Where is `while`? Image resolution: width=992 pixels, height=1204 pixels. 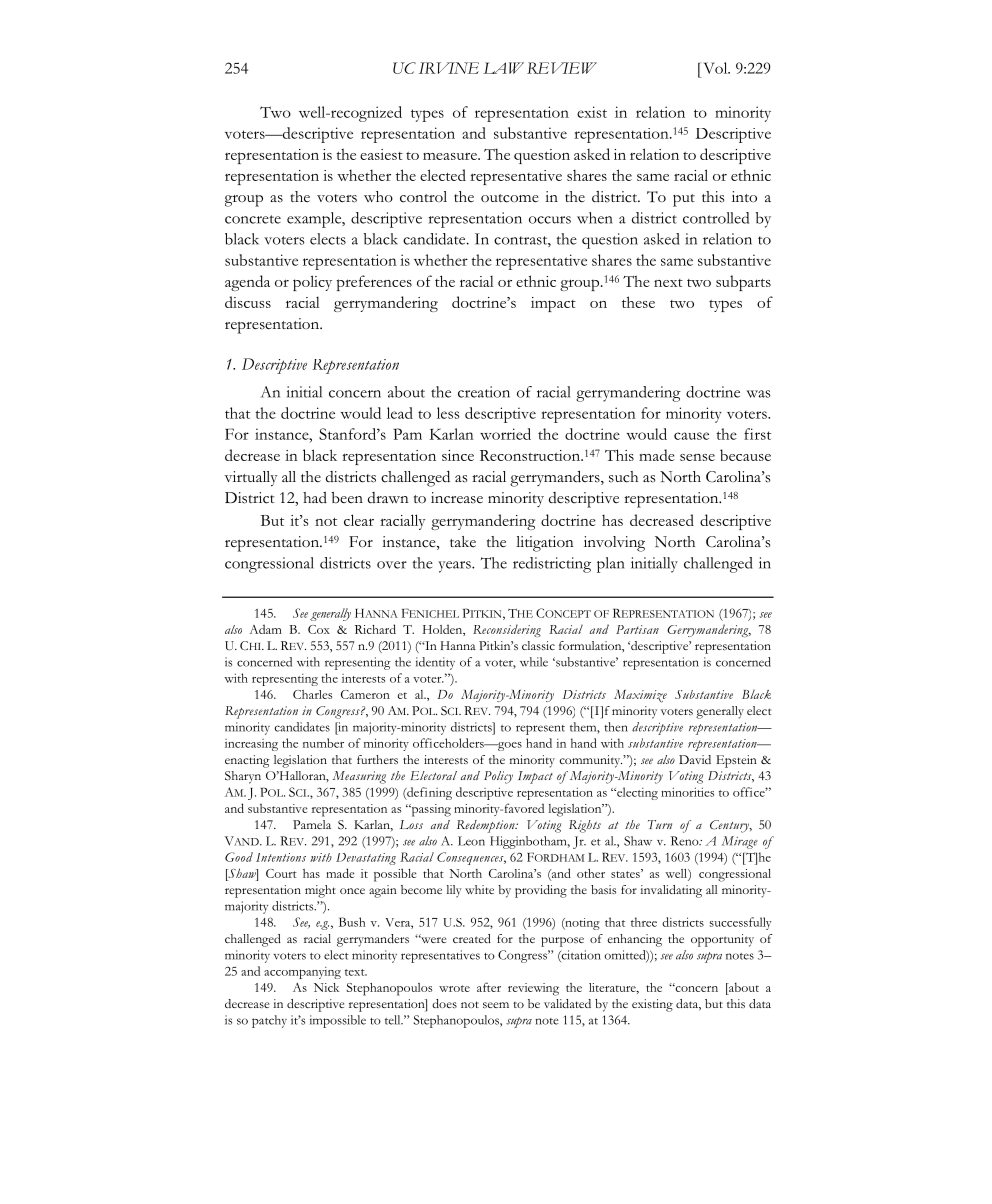
while is located at coordinates (534, 662).
